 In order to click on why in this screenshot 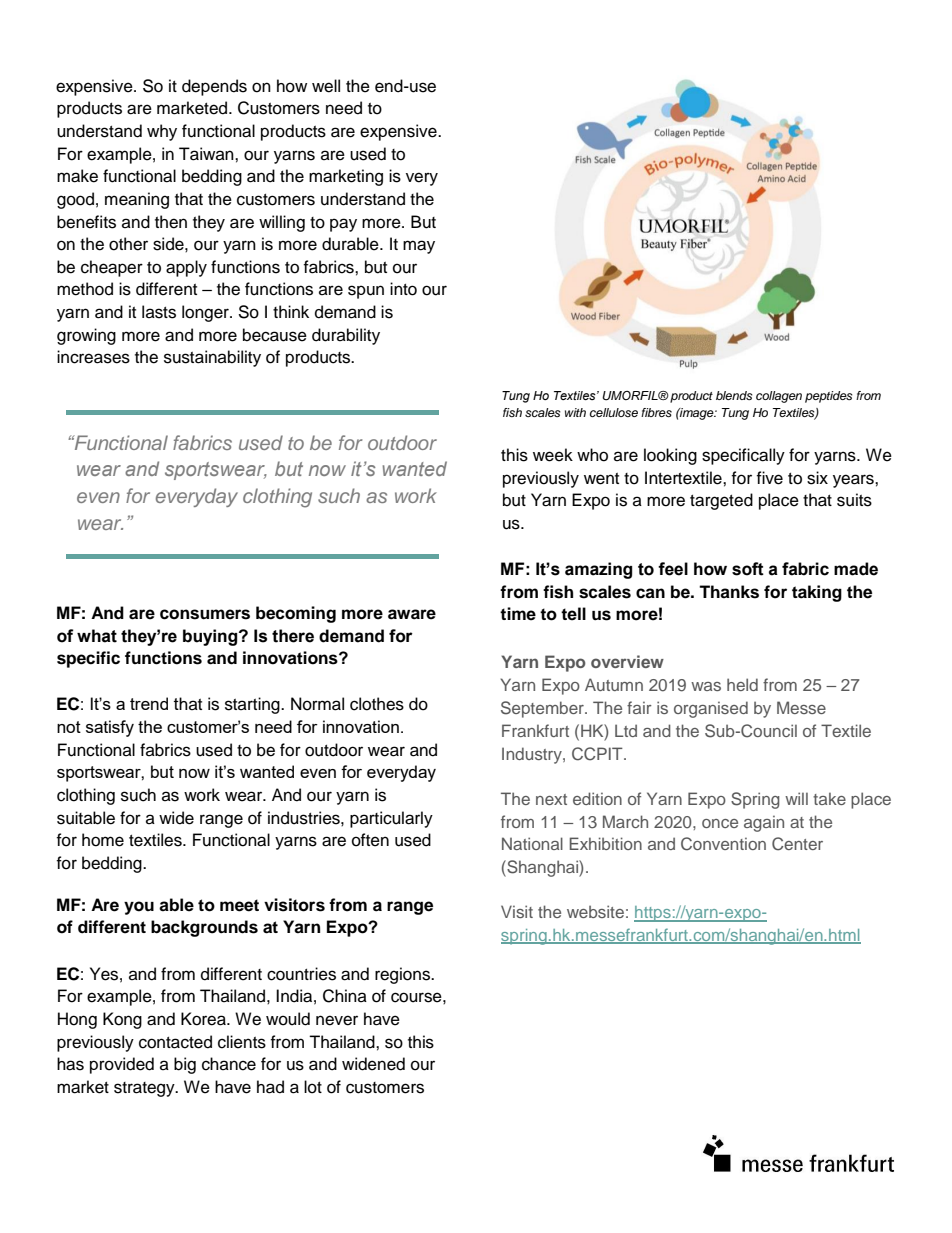, I will do `click(162, 132)`.
